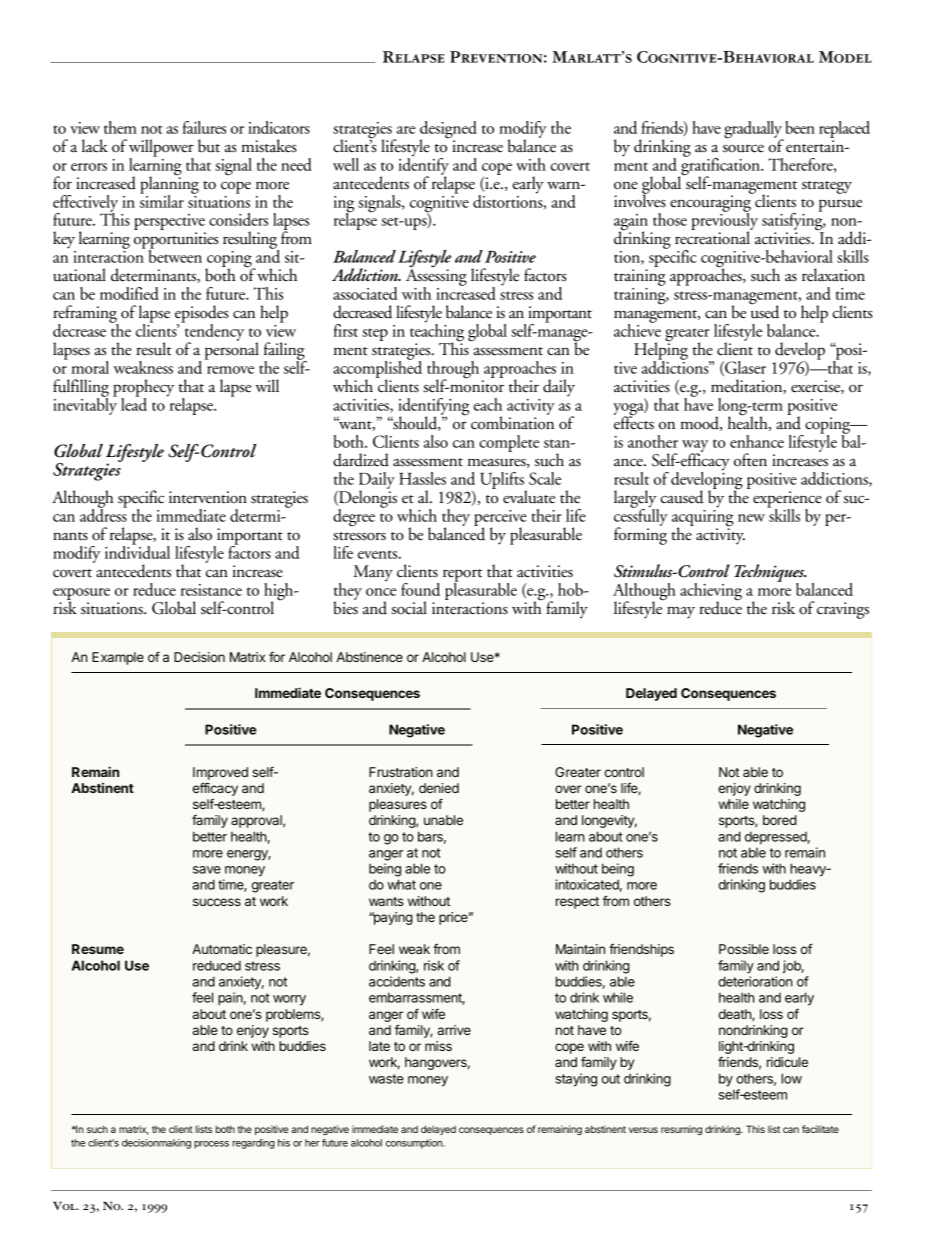 The image size is (952, 1240). I want to click on low, so click(791, 1078).
